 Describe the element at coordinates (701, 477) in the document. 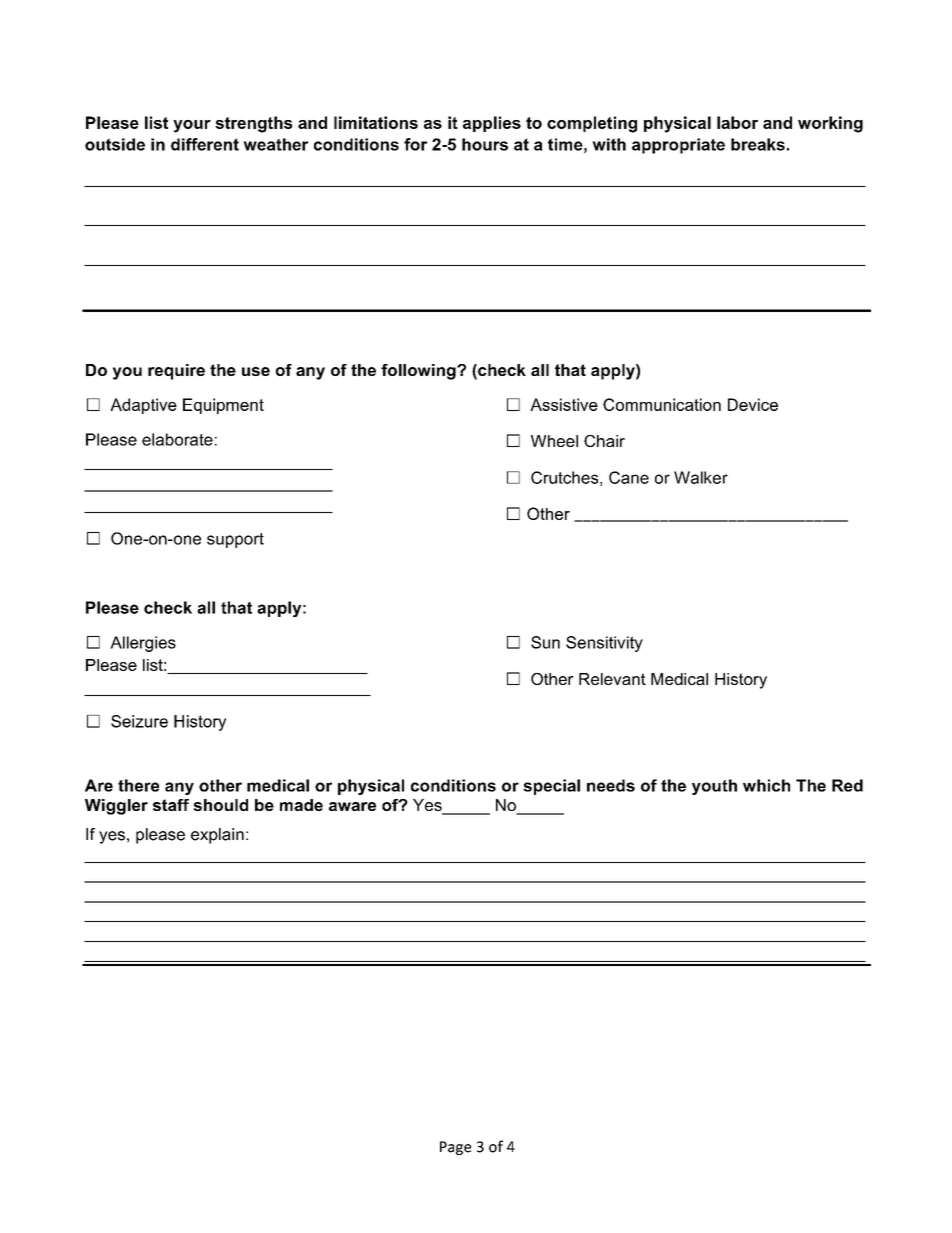

I see `Walker` at that location.
